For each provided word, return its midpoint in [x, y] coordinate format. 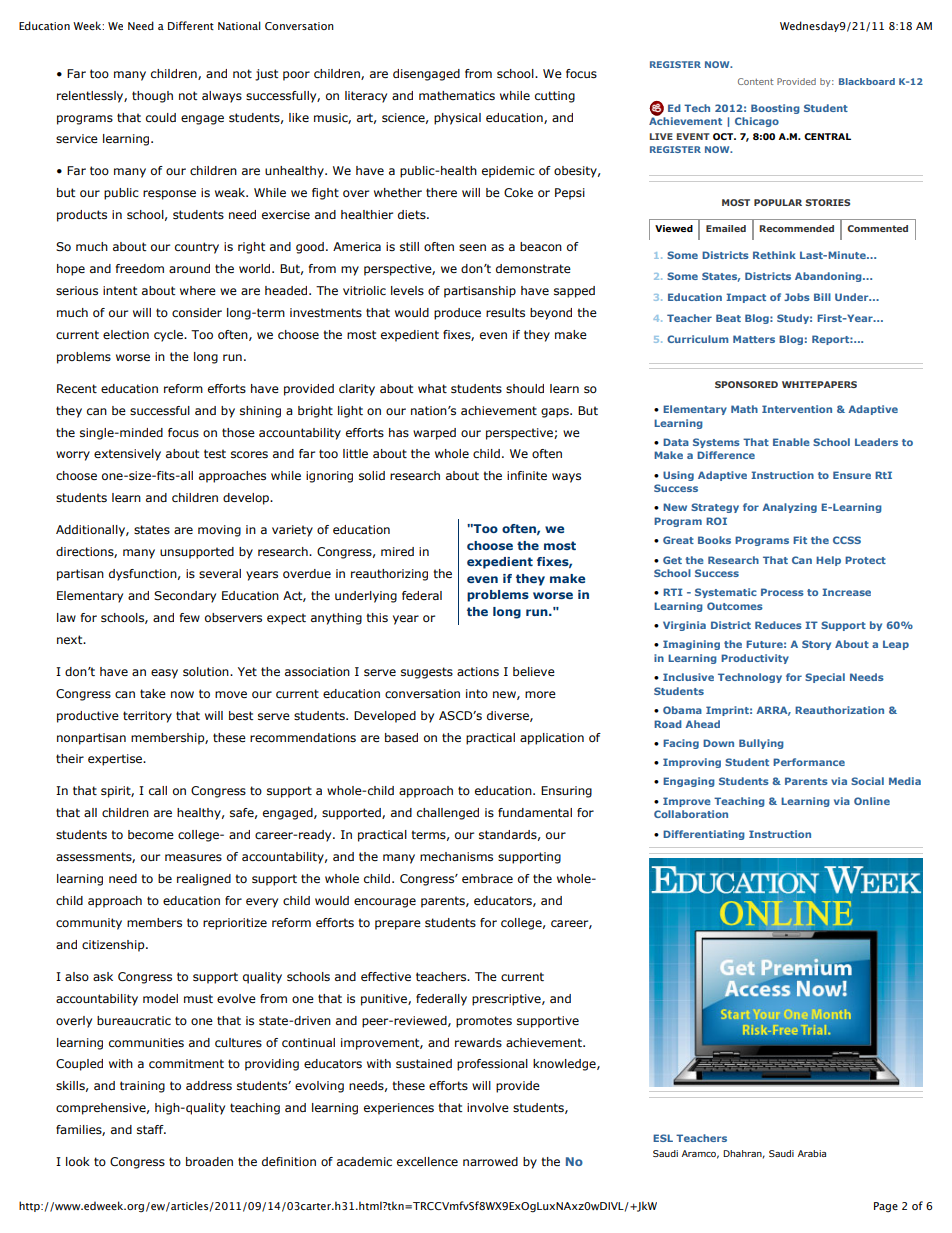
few [190, 617]
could [161, 117]
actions [478, 671]
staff [151, 1129]
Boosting [775, 109]
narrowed [490, 1161]
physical [457, 119]
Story [816, 645]
